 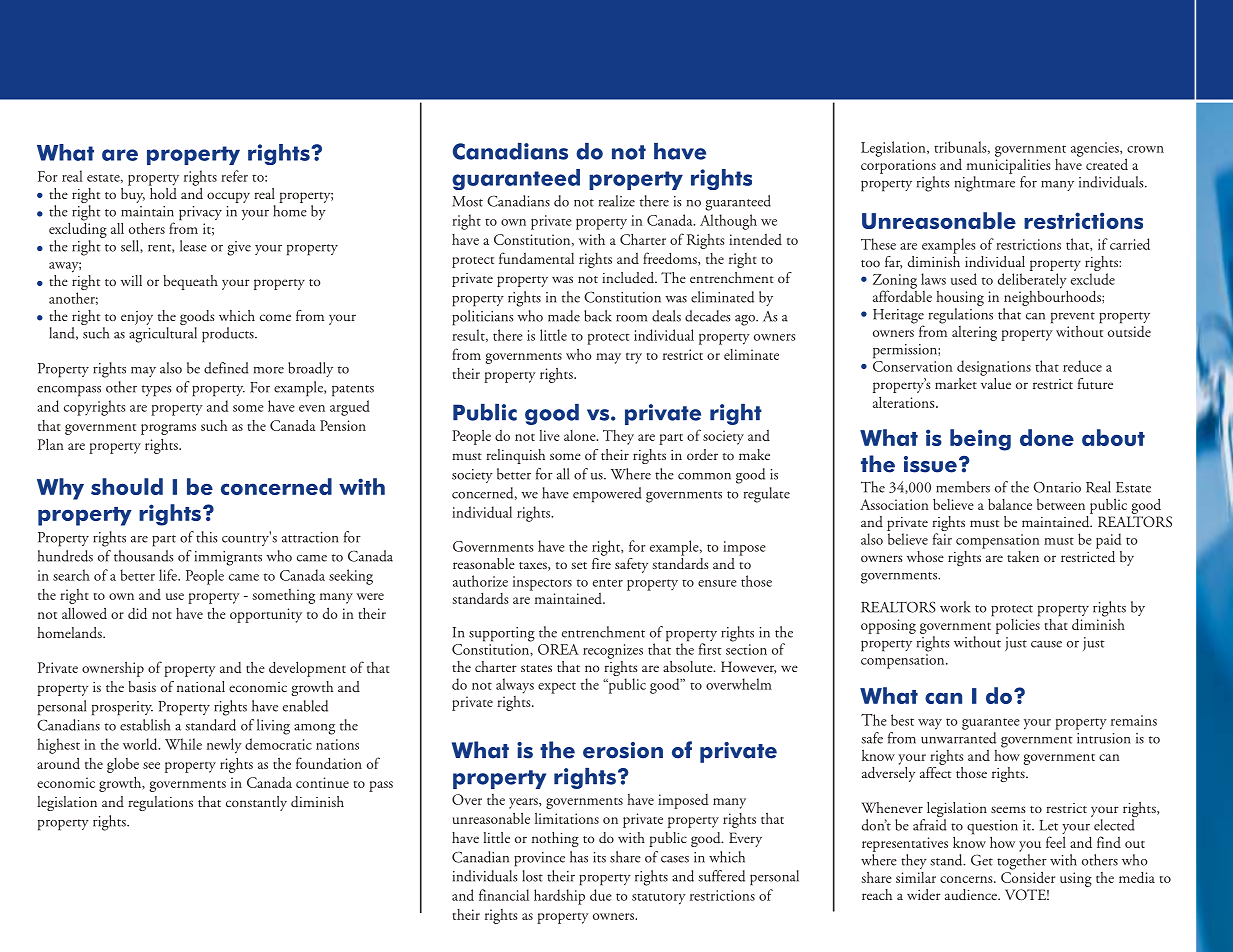 I want to click on balance, so click(x=1010, y=504).
